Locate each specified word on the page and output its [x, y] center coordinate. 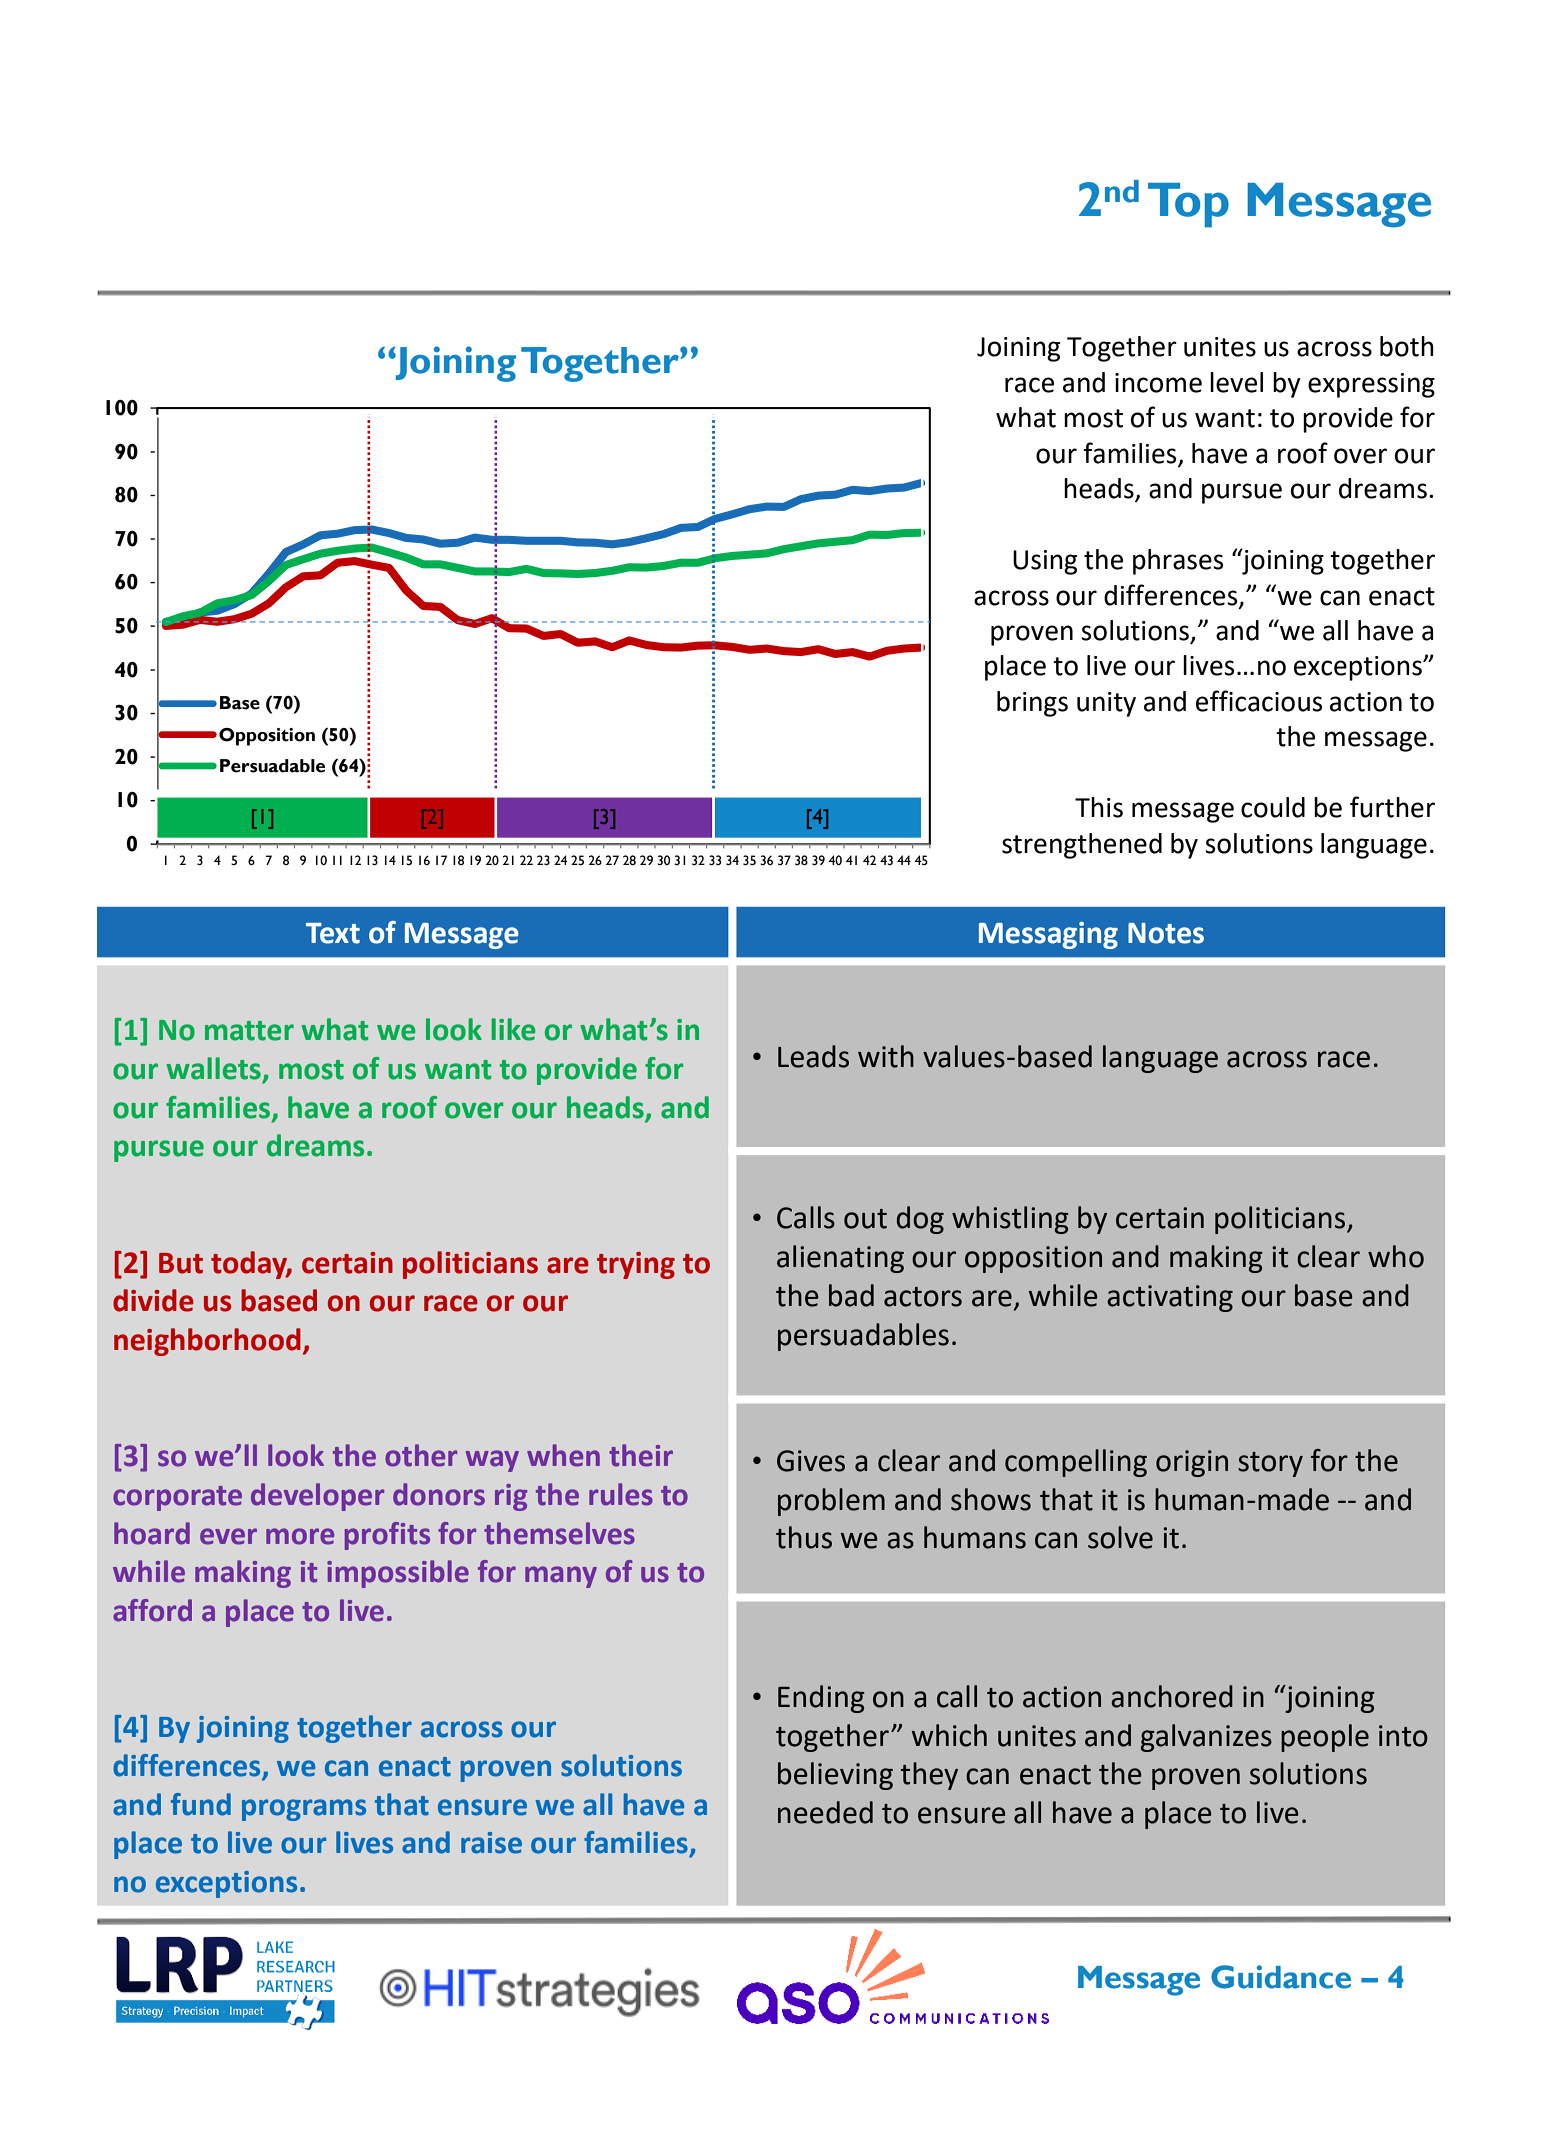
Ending [821, 1699]
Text [333, 933]
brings [1032, 704]
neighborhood [207, 1342]
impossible [398, 1574]
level [1236, 382]
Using [1045, 562]
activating [1170, 1298]
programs [304, 1810]
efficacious [1259, 701]
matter [249, 1031]
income [1158, 383]
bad [851, 1295]
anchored [1172, 1696]
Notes [1166, 933]
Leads [813, 1056]
